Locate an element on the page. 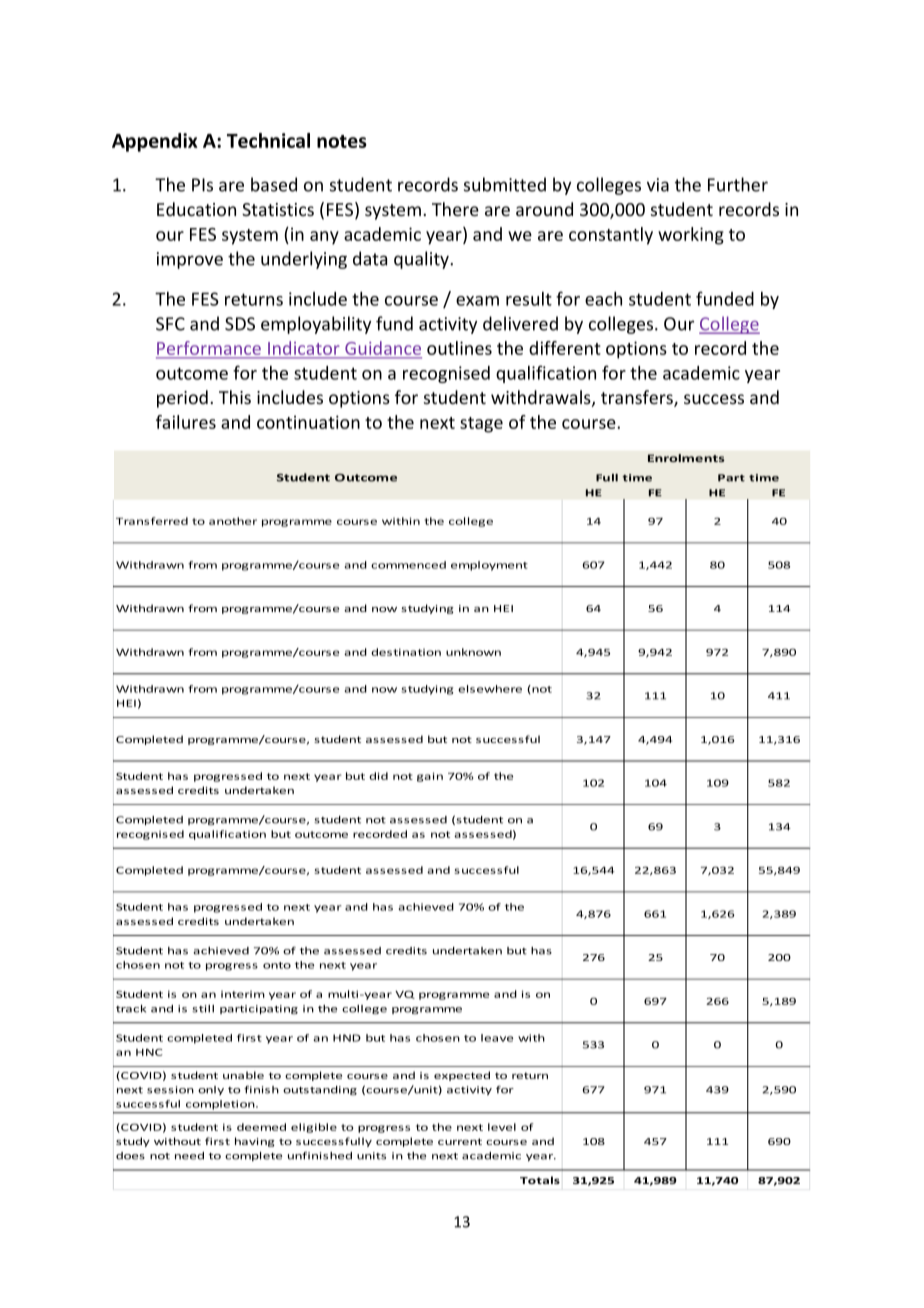  elsewhere is located at coordinates (490, 689).
